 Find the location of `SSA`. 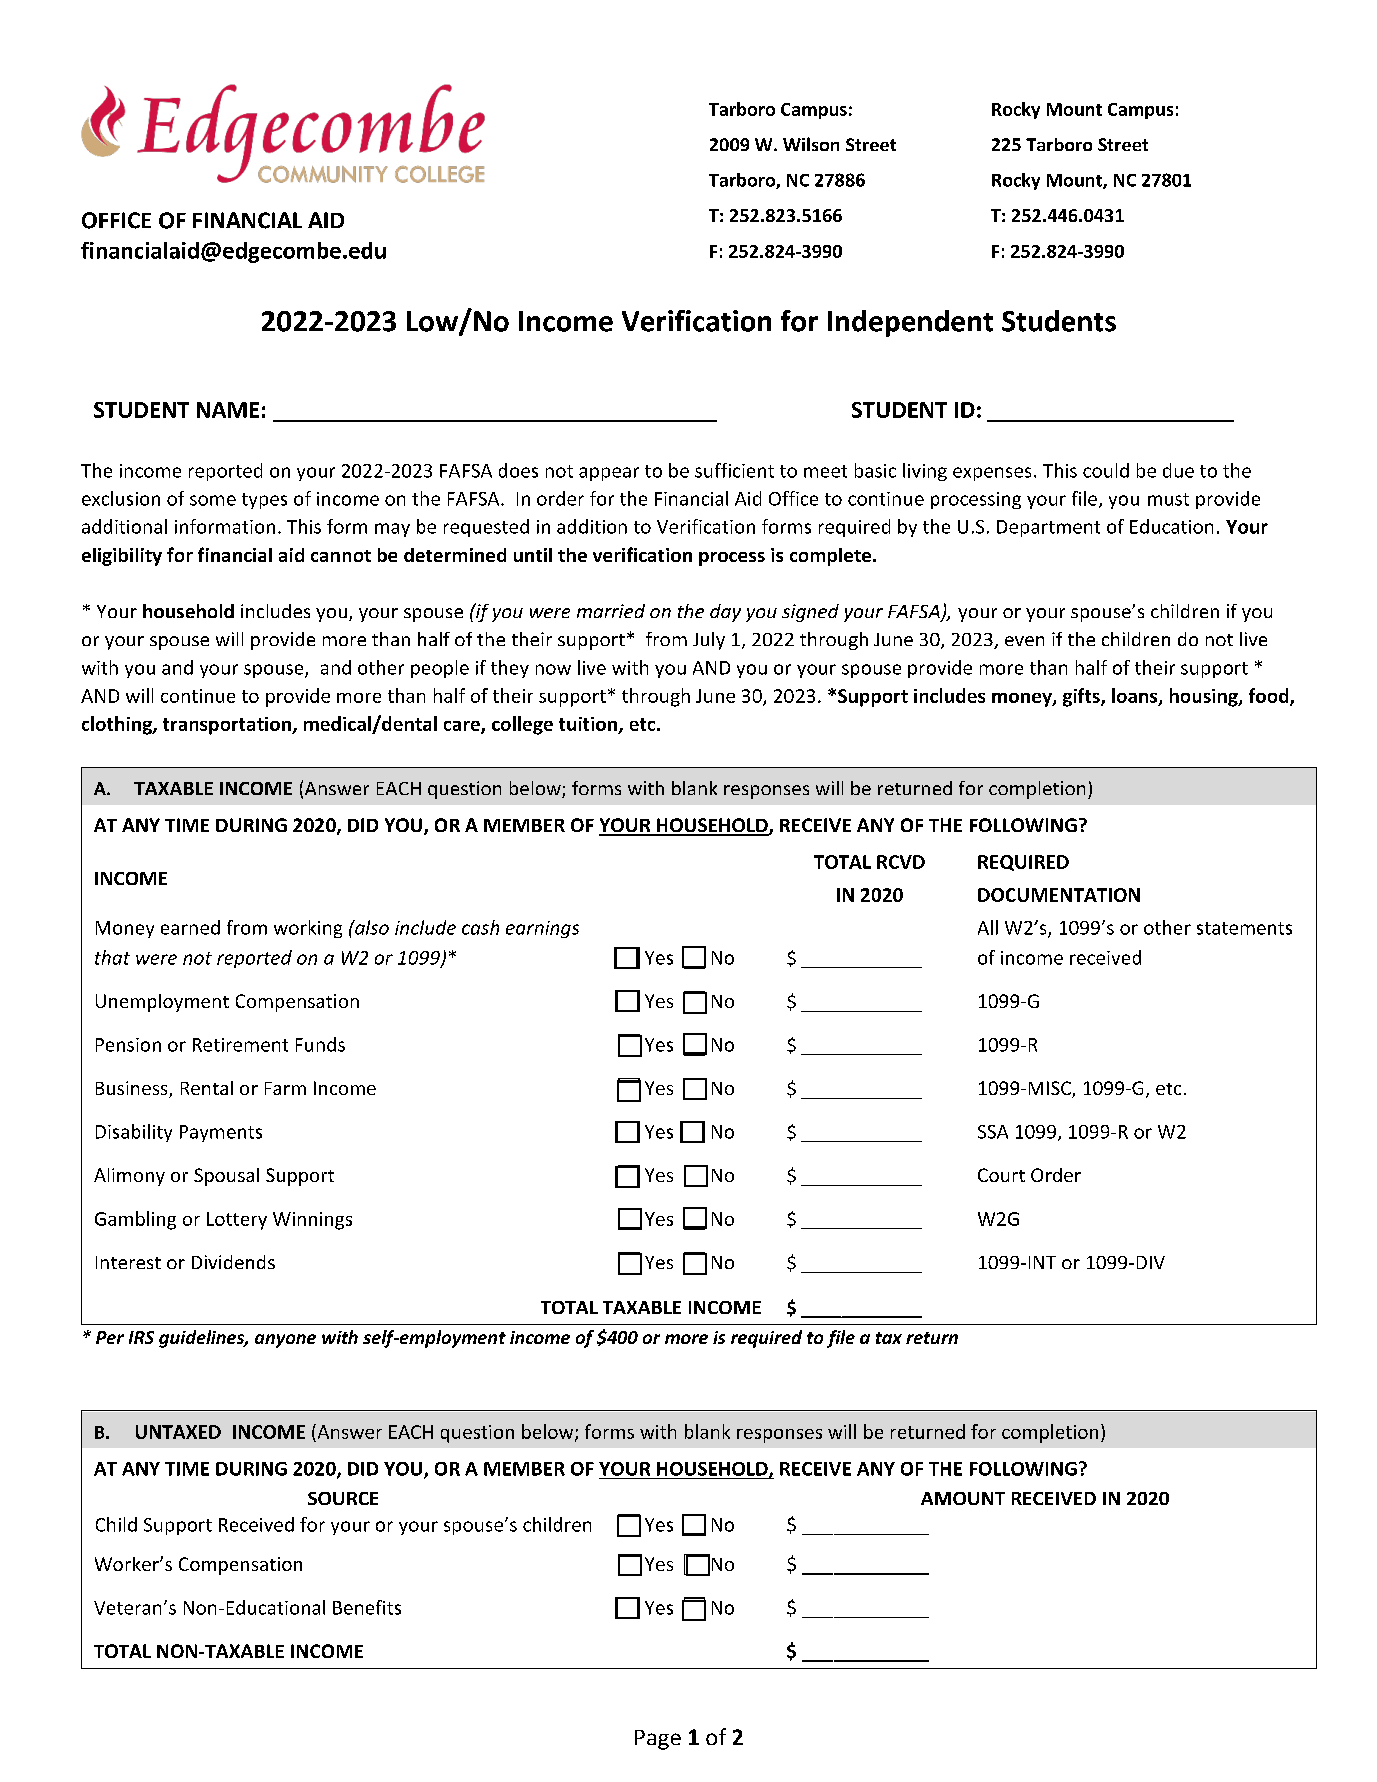

SSA is located at coordinates (993, 1132).
